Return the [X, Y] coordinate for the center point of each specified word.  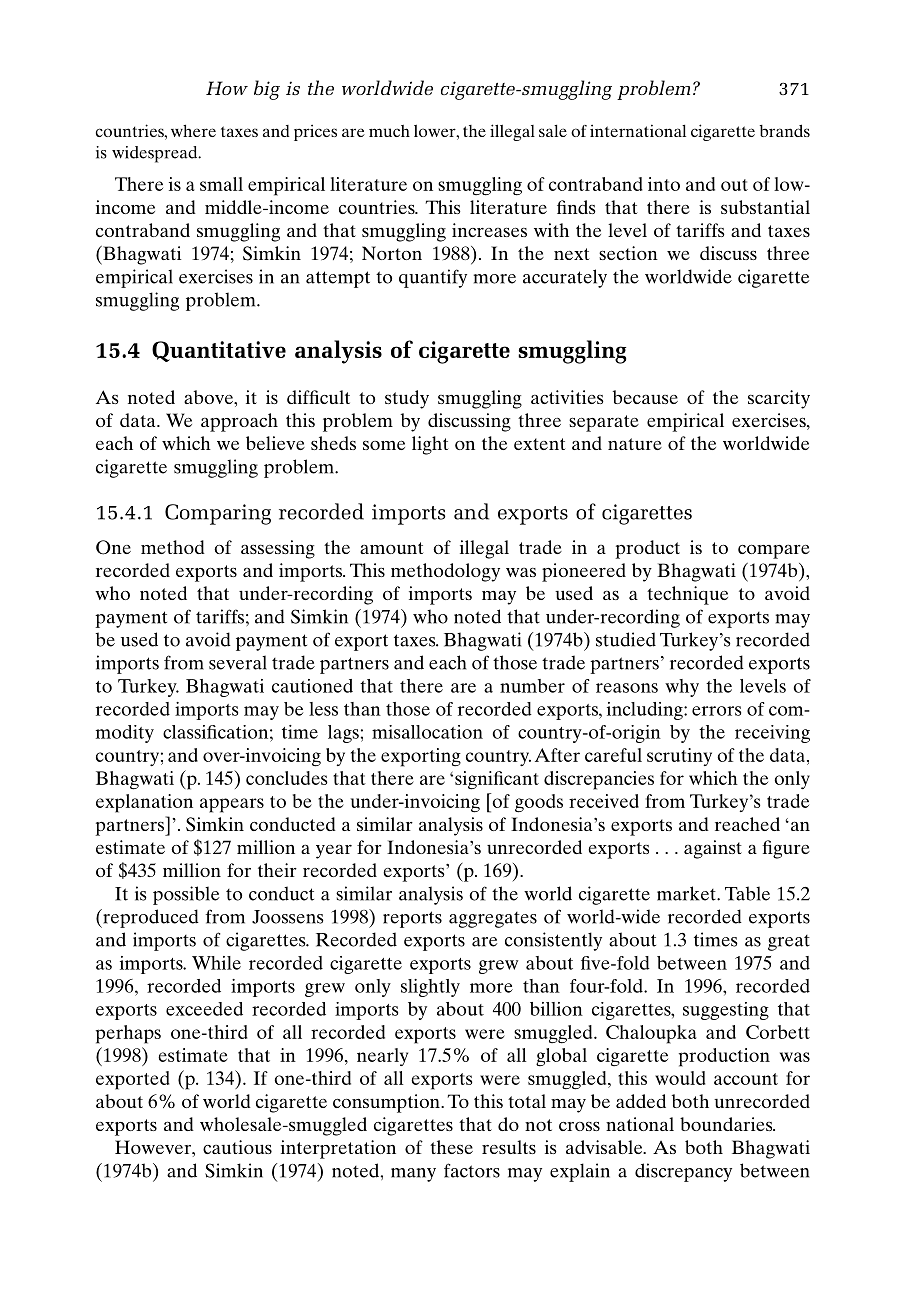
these [451, 1147]
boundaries [727, 1124]
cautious [237, 1147]
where [193, 130]
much [389, 131]
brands [785, 130]
